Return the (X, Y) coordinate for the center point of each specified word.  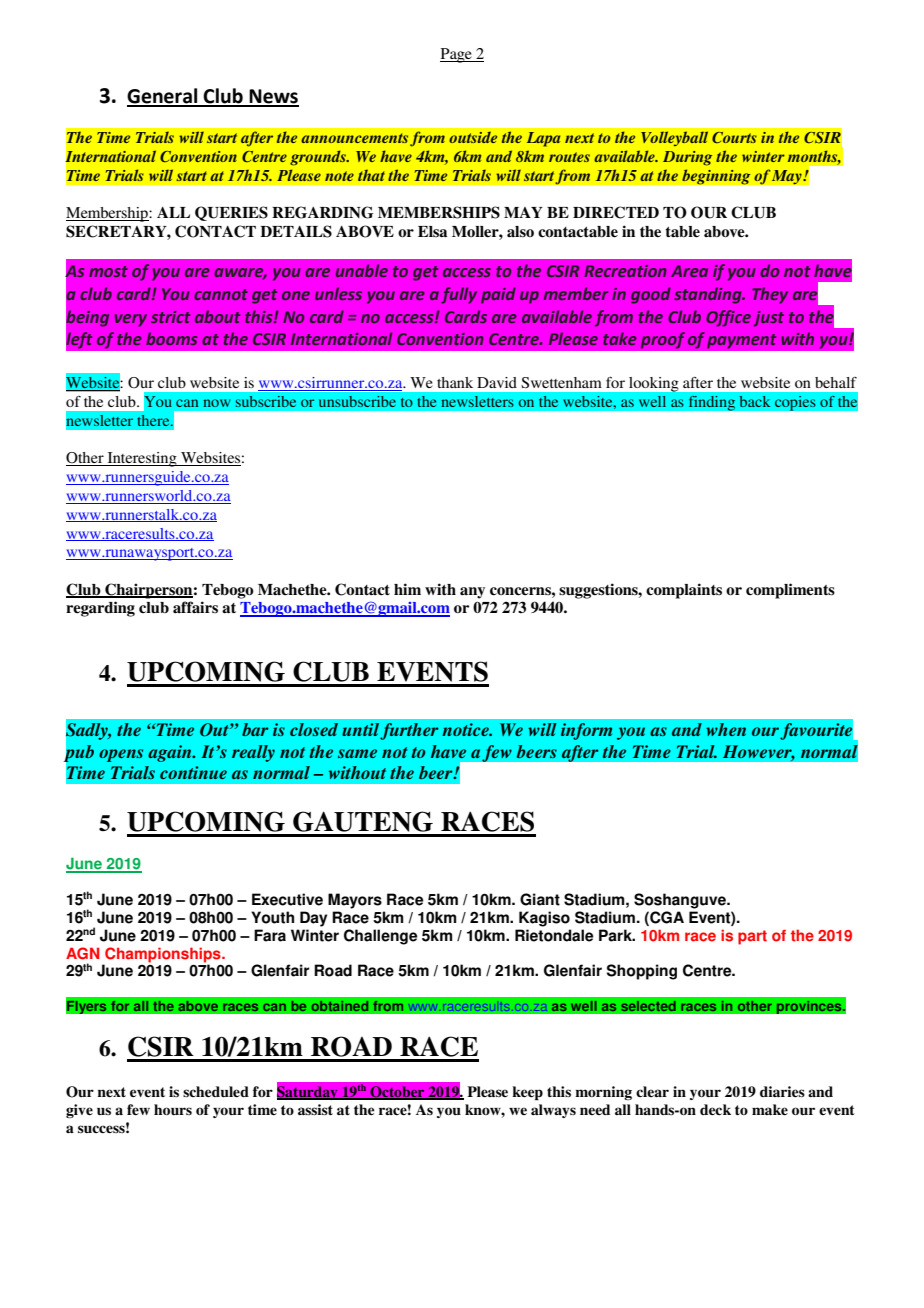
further (409, 731)
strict (170, 317)
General (163, 97)
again (171, 753)
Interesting (142, 459)
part (752, 937)
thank (455, 382)
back (755, 401)
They (770, 295)
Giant (540, 899)
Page (457, 55)
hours (173, 1109)
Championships (164, 955)
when (726, 729)
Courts (734, 137)
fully (459, 295)
